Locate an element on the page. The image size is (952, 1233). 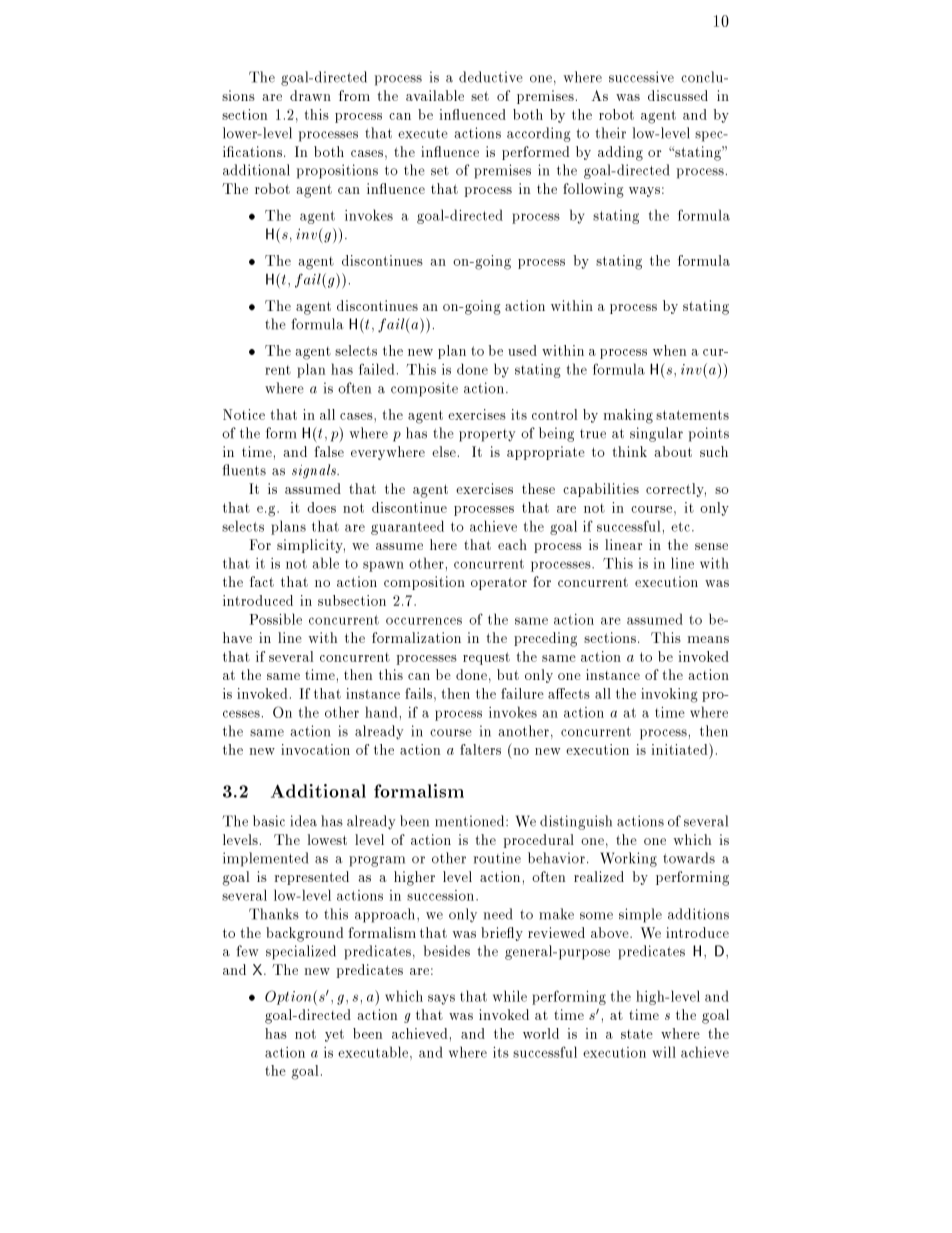
idea is located at coordinates (303, 821).
